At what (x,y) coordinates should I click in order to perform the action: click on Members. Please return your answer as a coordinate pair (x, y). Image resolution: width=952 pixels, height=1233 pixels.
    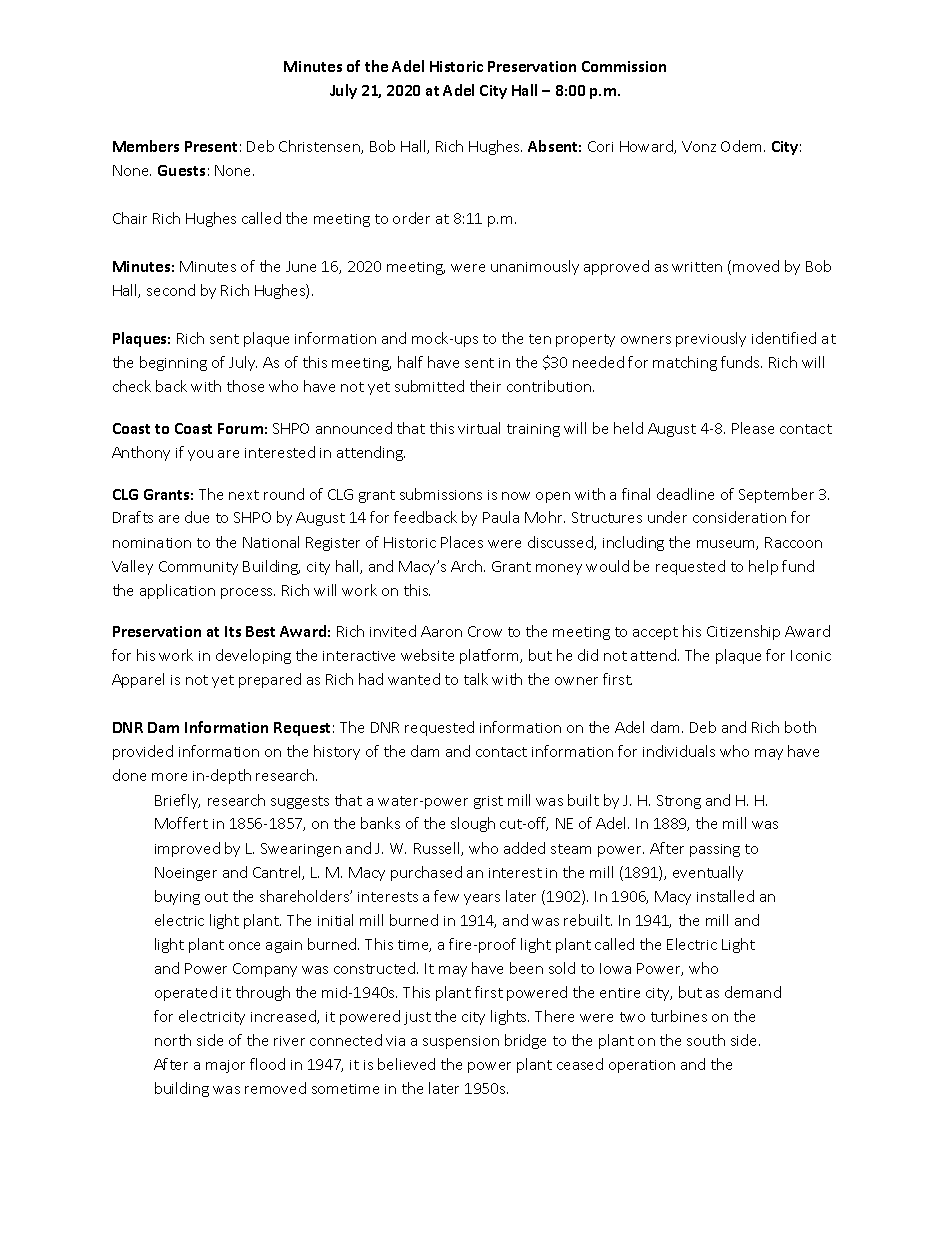
    Looking at the image, I should click on (146, 146).
